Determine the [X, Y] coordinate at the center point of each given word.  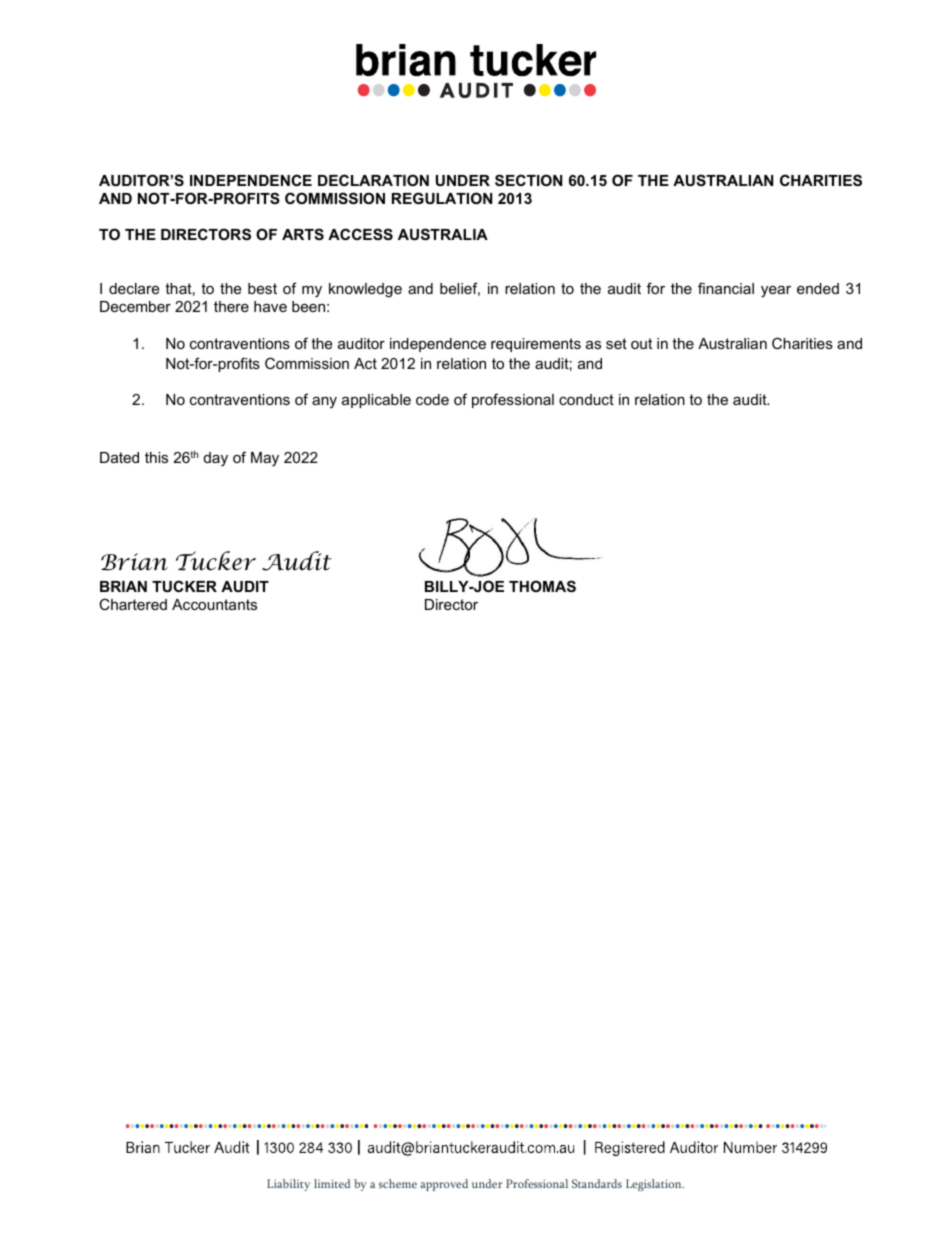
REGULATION [442, 198]
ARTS [303, 234]
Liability [288, 1185]
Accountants [214, 604]
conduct [586, 399]
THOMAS [542, 586]
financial [726, 288]
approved [444, 1185]
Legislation [655, 1185]
